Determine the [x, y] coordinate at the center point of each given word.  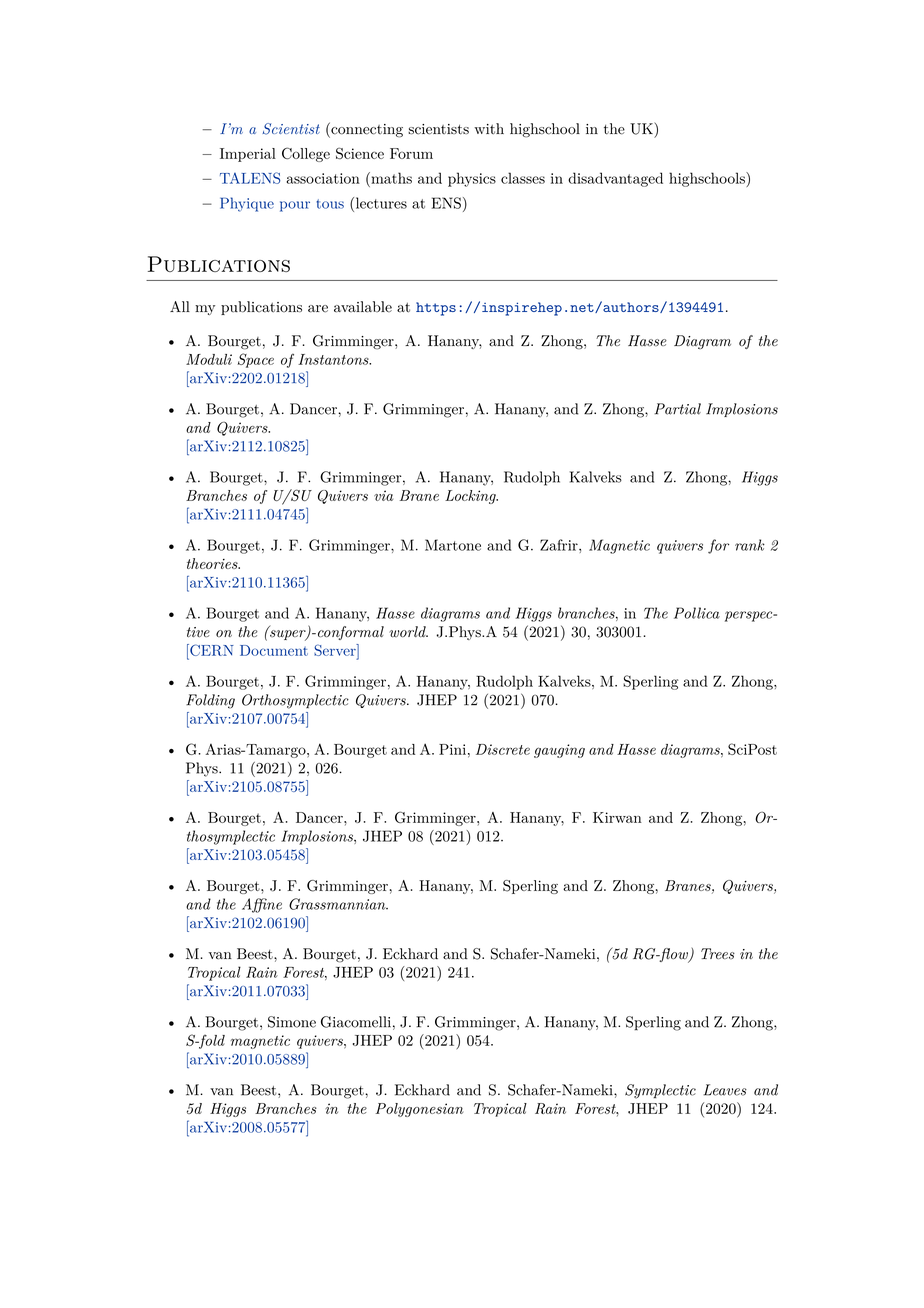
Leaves [725, 1090]
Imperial [248, 155]
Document [274, 650]
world [408, 632]
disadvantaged [615, 179]
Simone [292, 1022]
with [489, 128]
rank [750, 545]
